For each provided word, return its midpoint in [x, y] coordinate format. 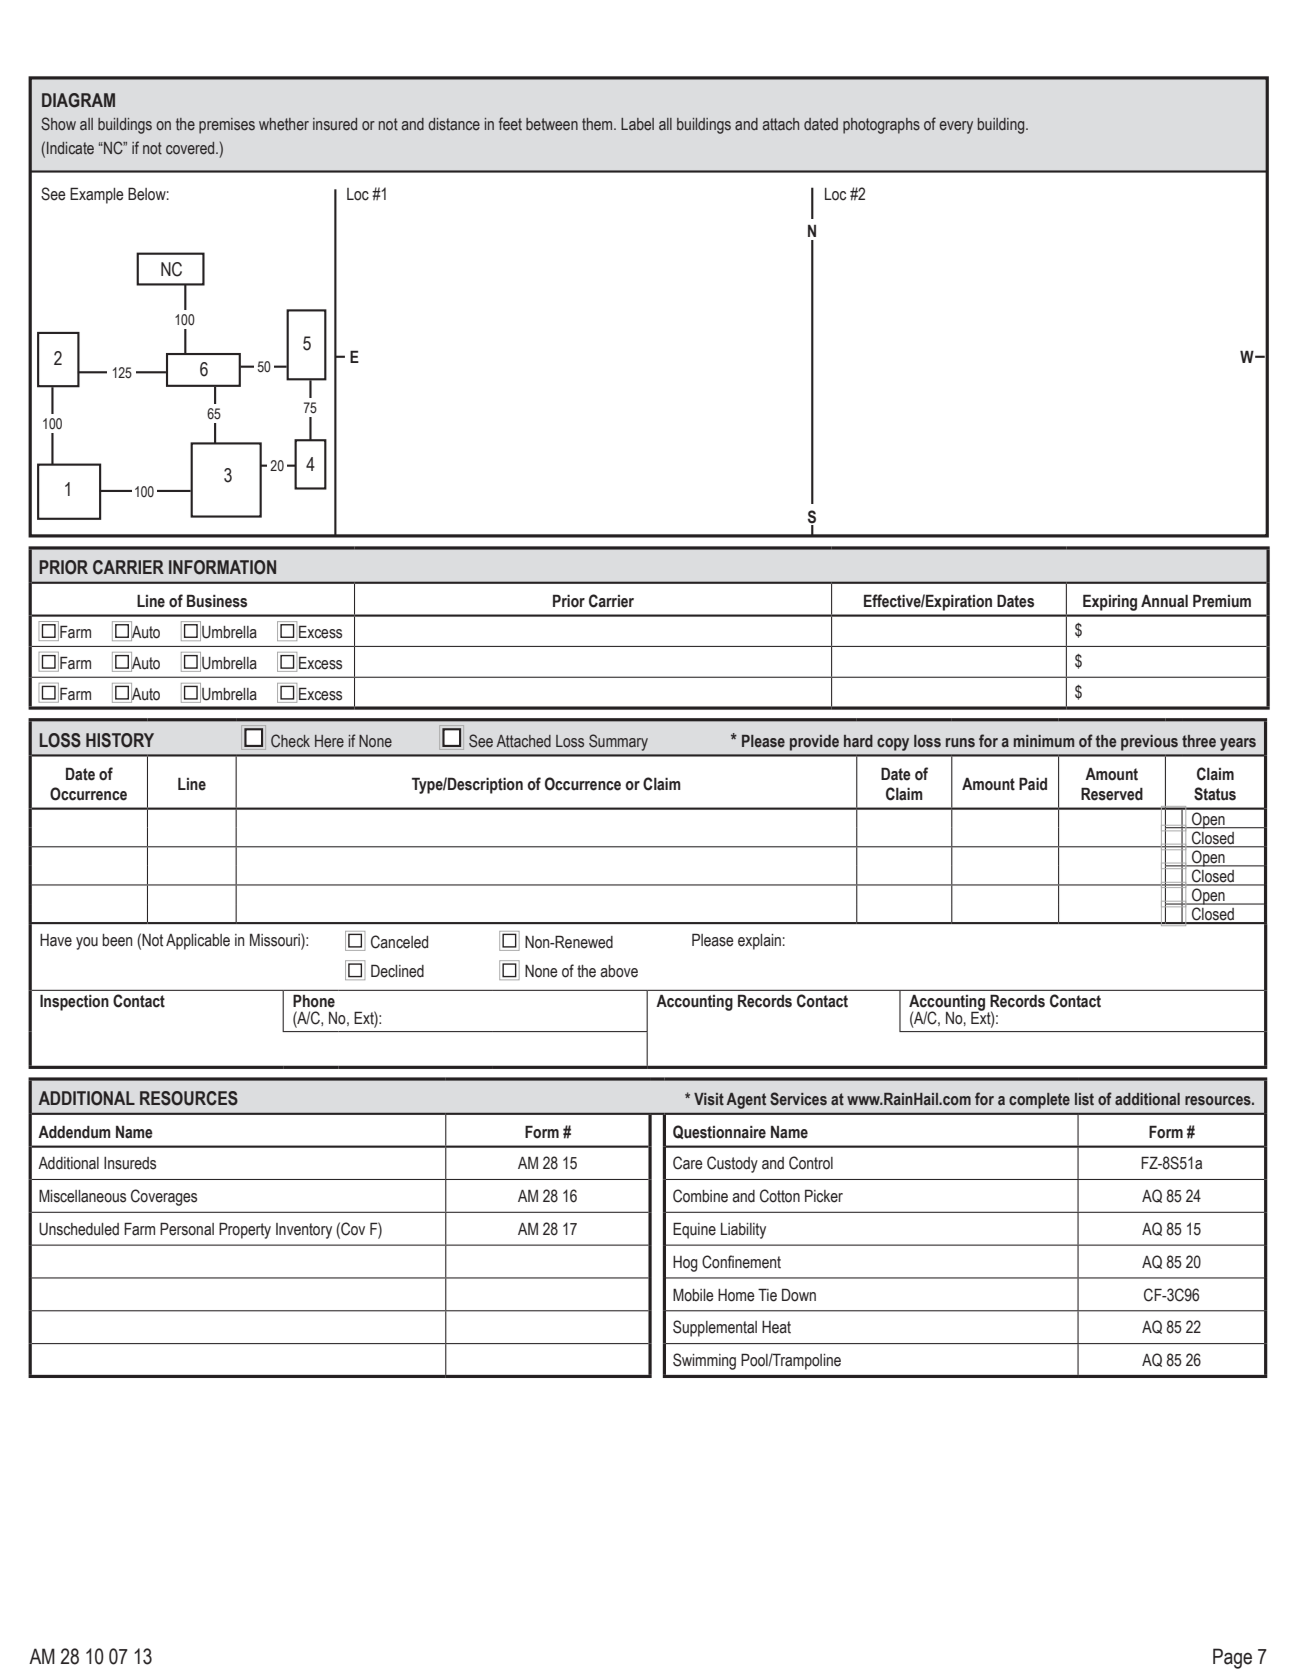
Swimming [704, 1361]
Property [245, 1230]
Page [1232, 1658]
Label [637, 124]
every [956, 127]
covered [191, 148]
